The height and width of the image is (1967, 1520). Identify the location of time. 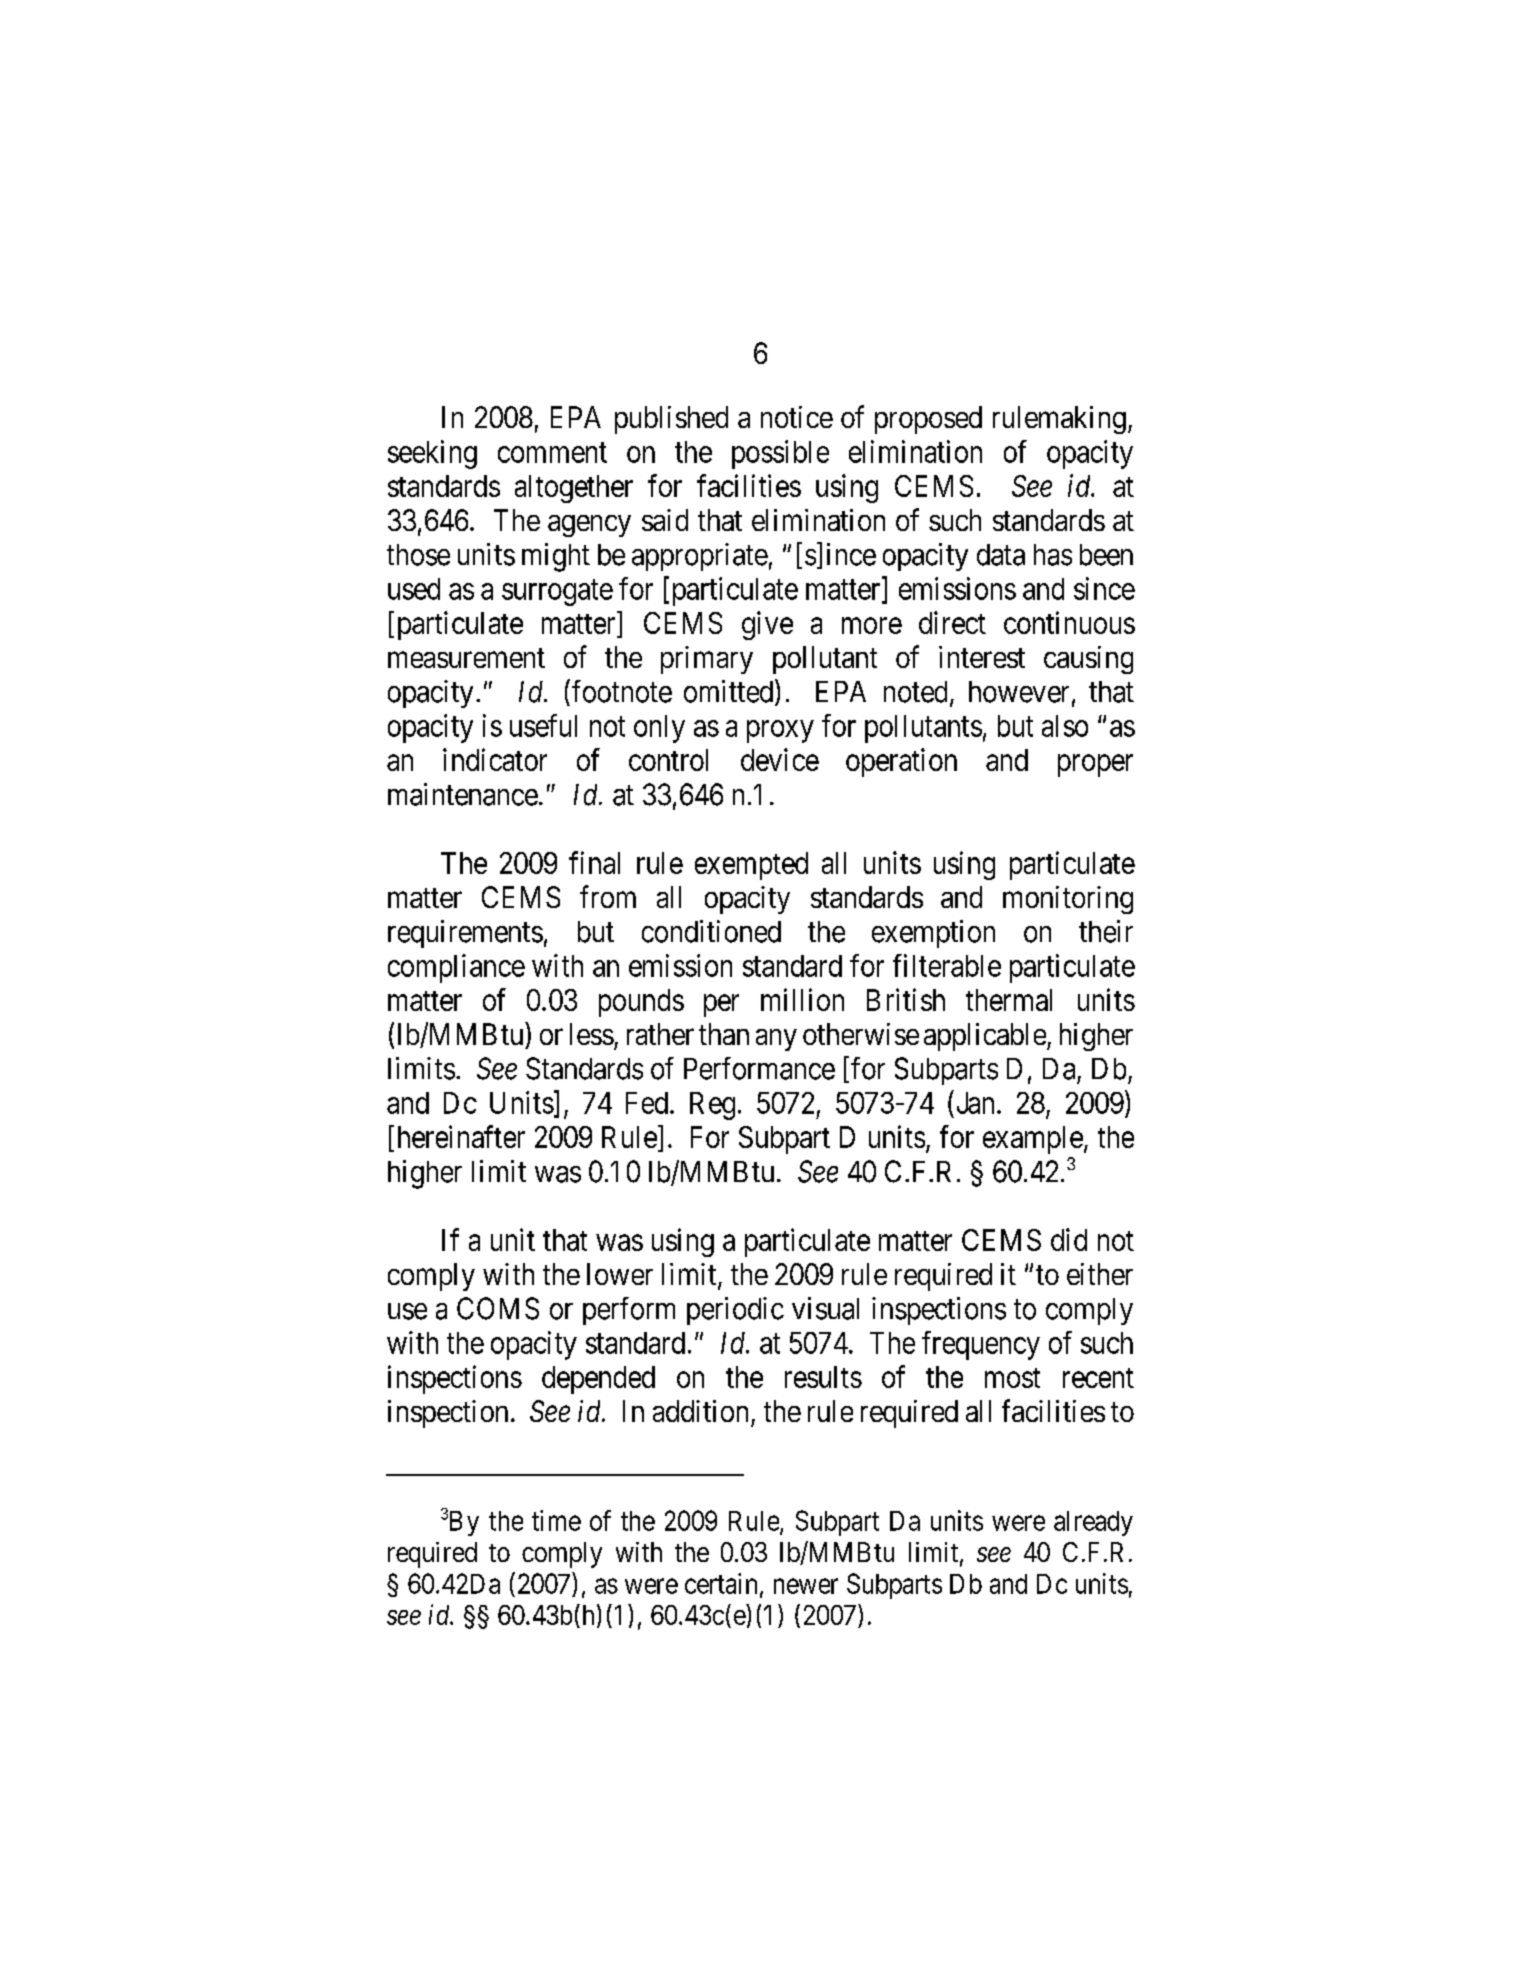
(556, 1520).
